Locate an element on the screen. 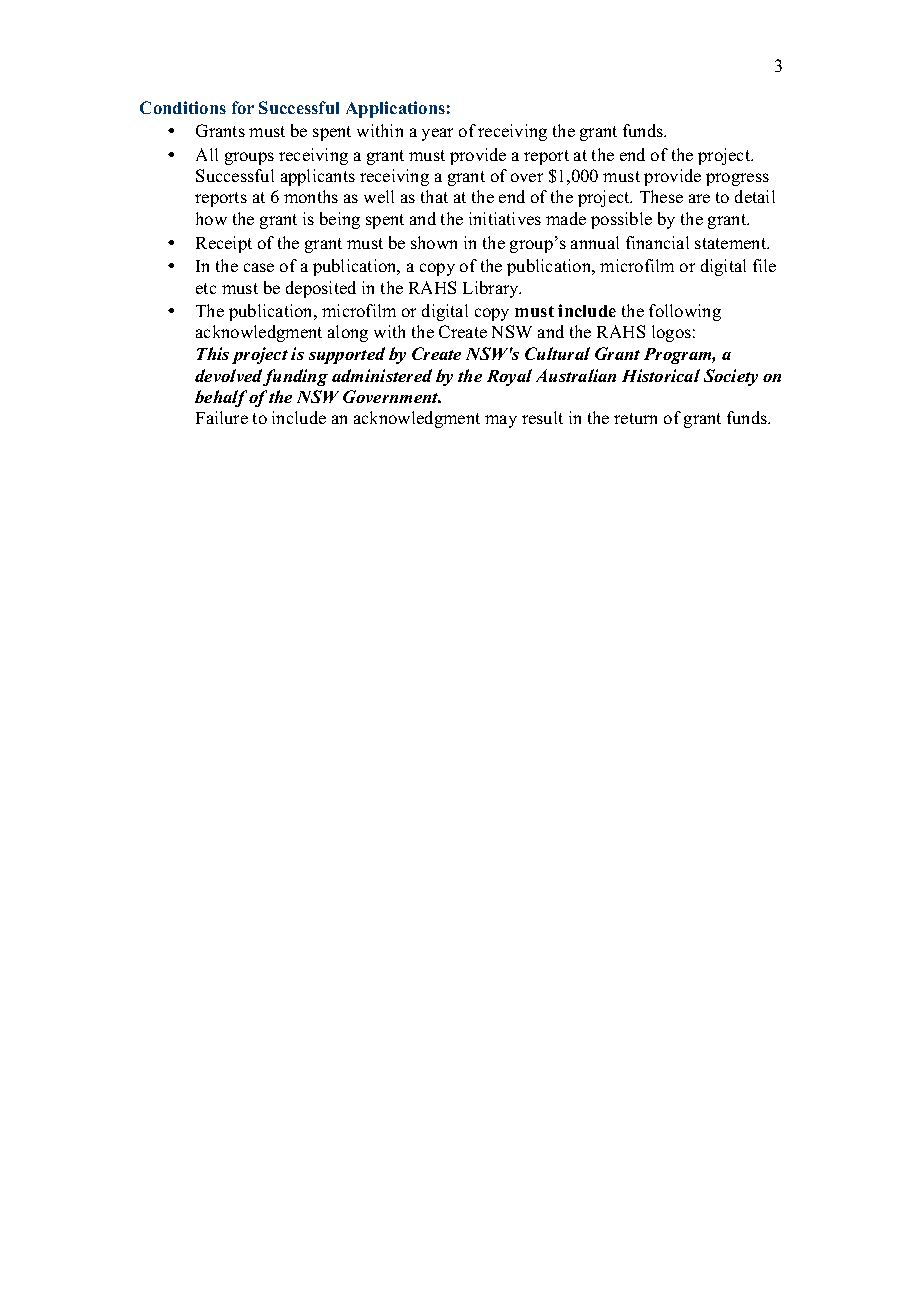 This screenshot has height=1308, width=924. shown is located at coordinates (434, 242).
